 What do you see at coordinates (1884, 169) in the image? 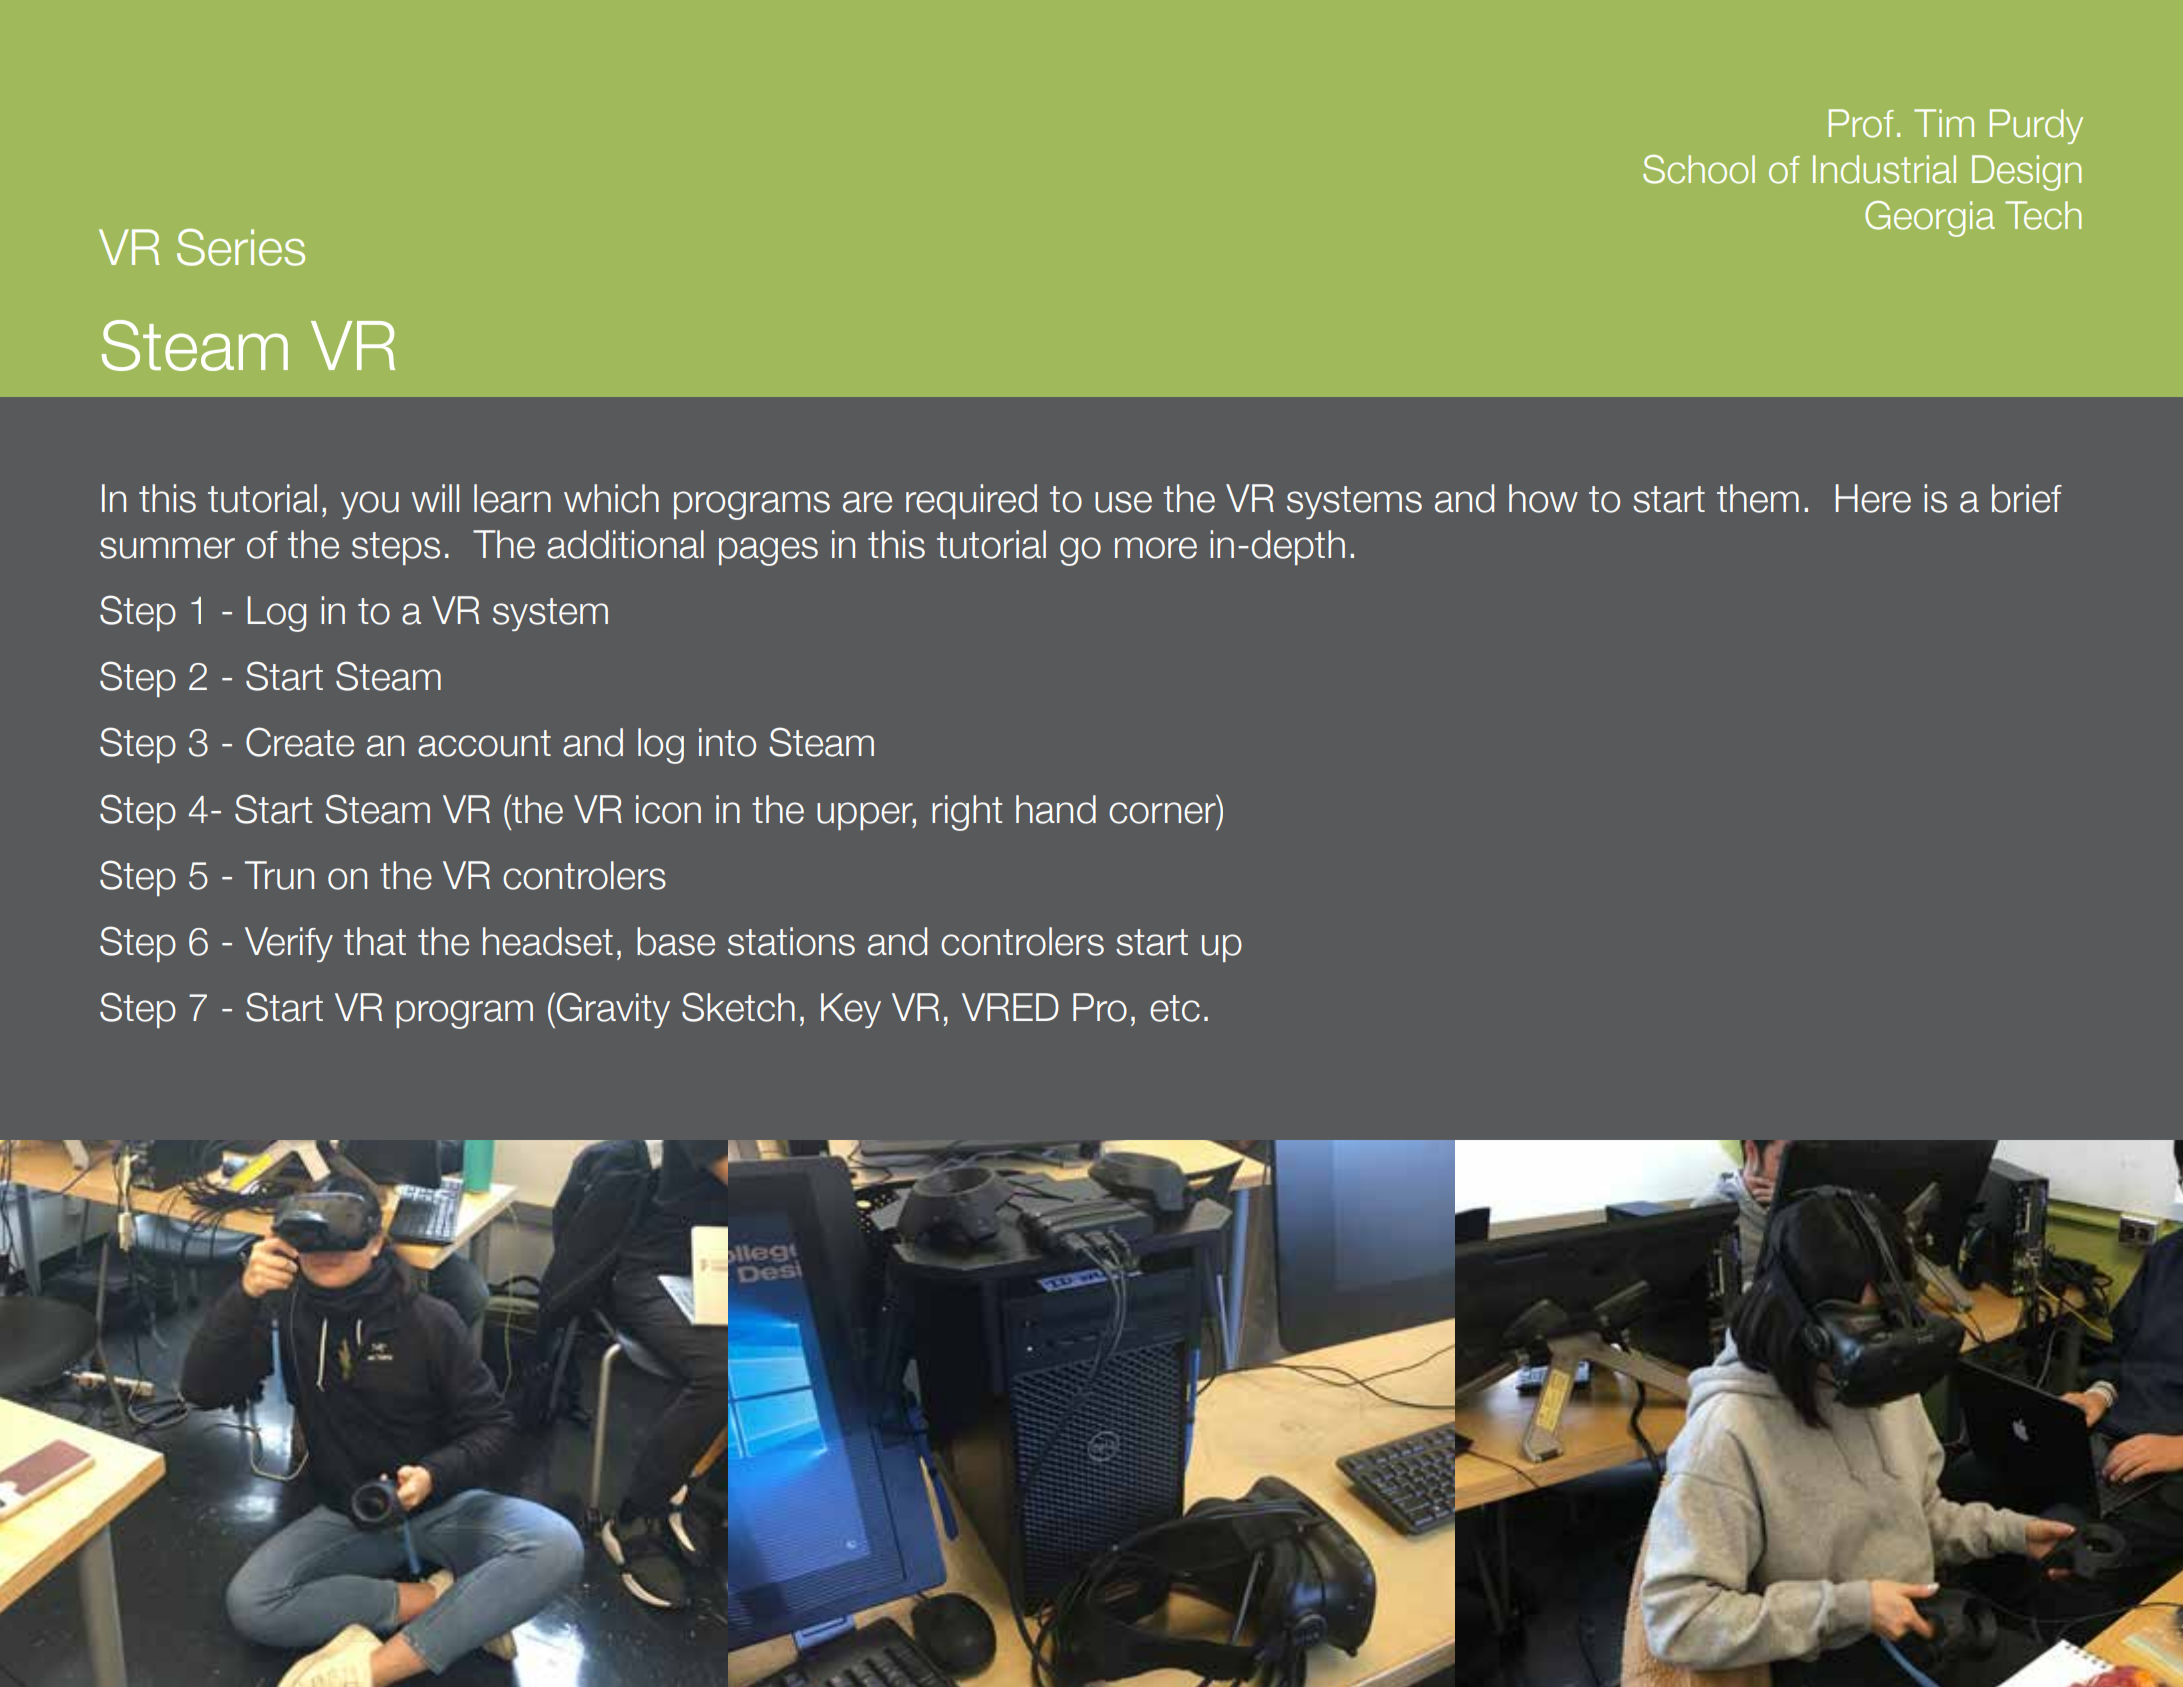
I see `Industrial` at bounding box center [1884, 169].
